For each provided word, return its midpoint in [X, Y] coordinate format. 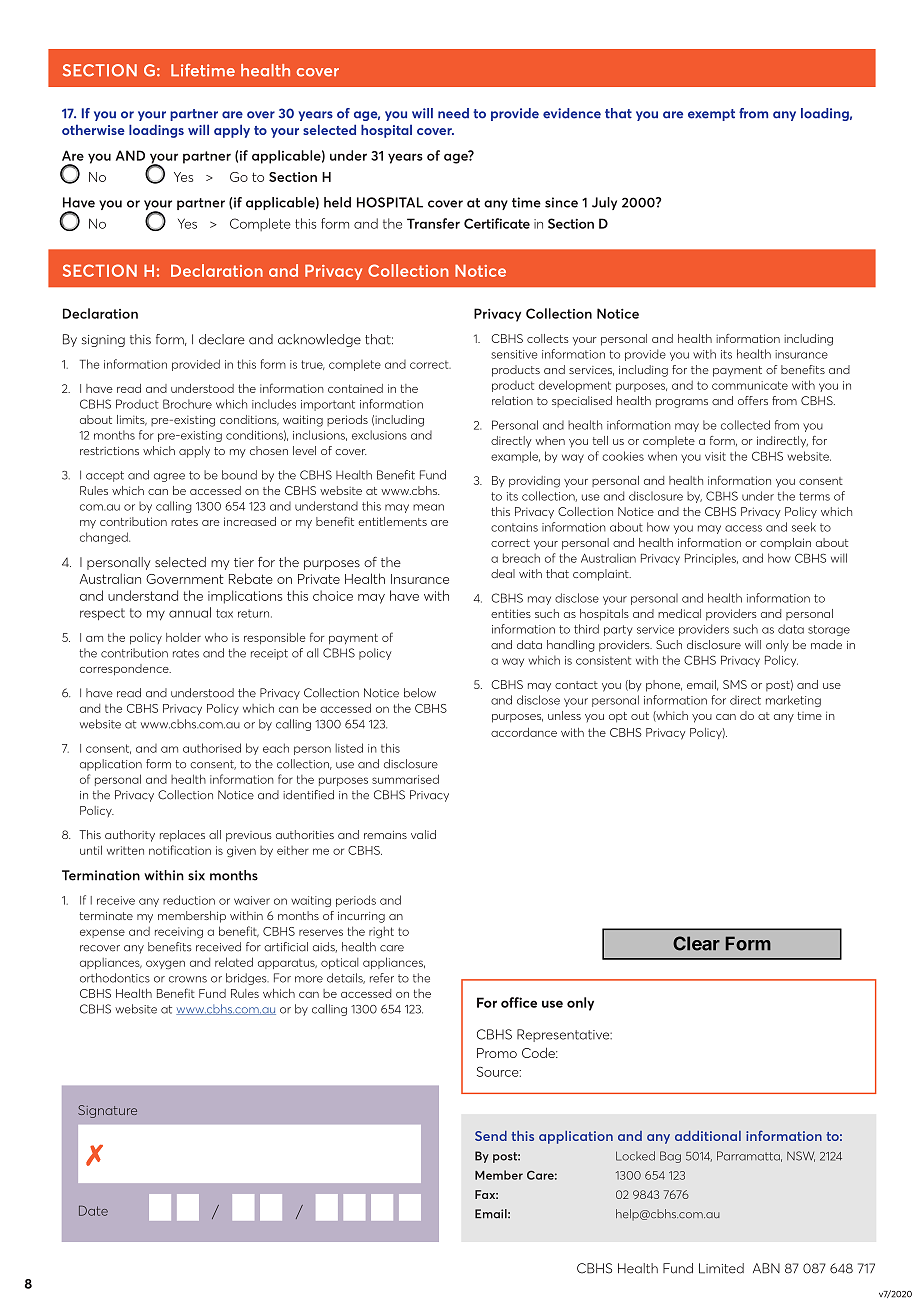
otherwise [93, 130]
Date [93, 1211]
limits [132, 420]
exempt [711, 115]
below [420, 693]
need [453, 113]
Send [491, 1136]
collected [745, 425]
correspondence [125, 669]
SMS [735, 684]
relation [512, 400]
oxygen [165, 965]
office [519, 1002]
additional [708, 1136]
